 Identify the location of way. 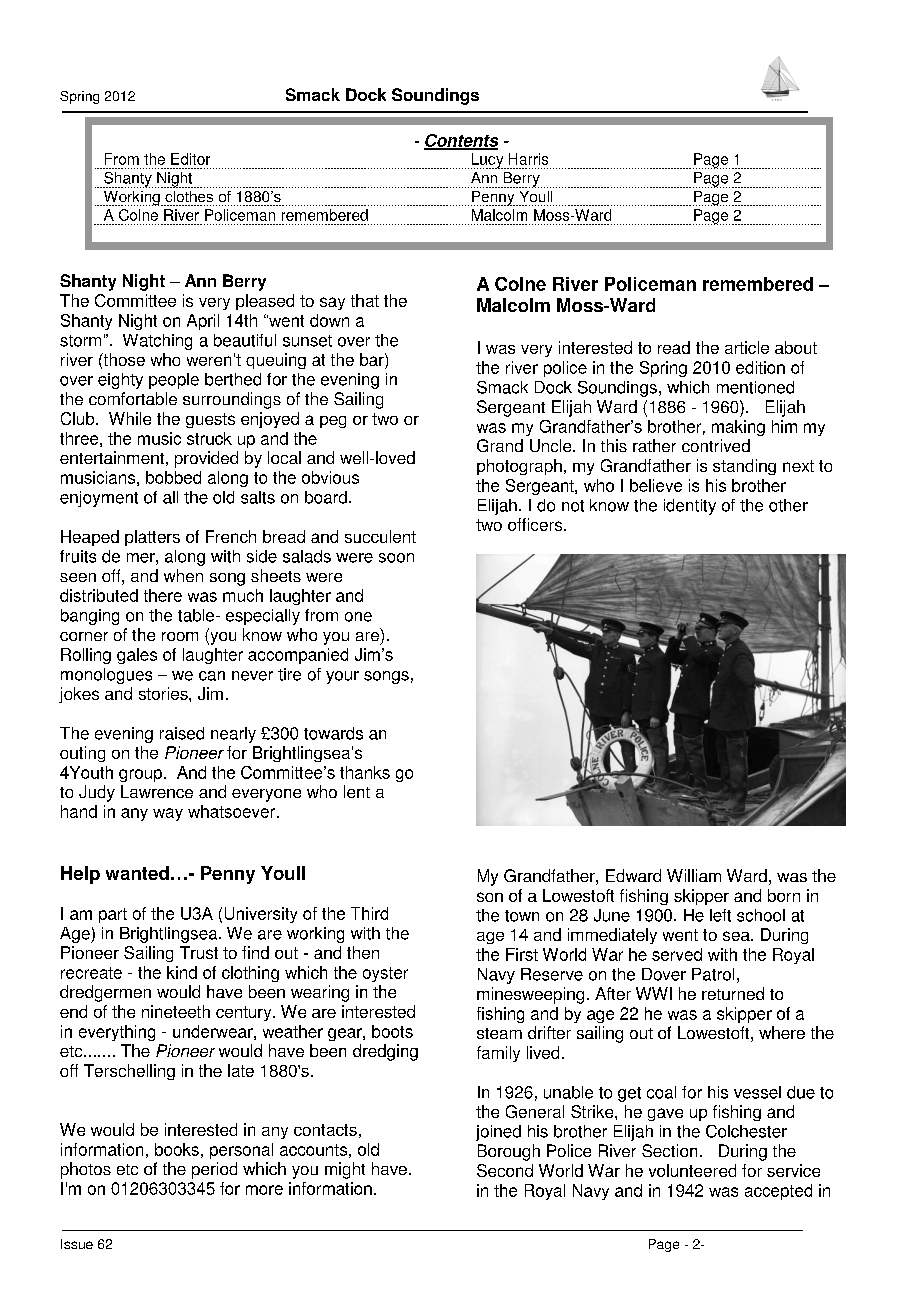
(168, 814).
